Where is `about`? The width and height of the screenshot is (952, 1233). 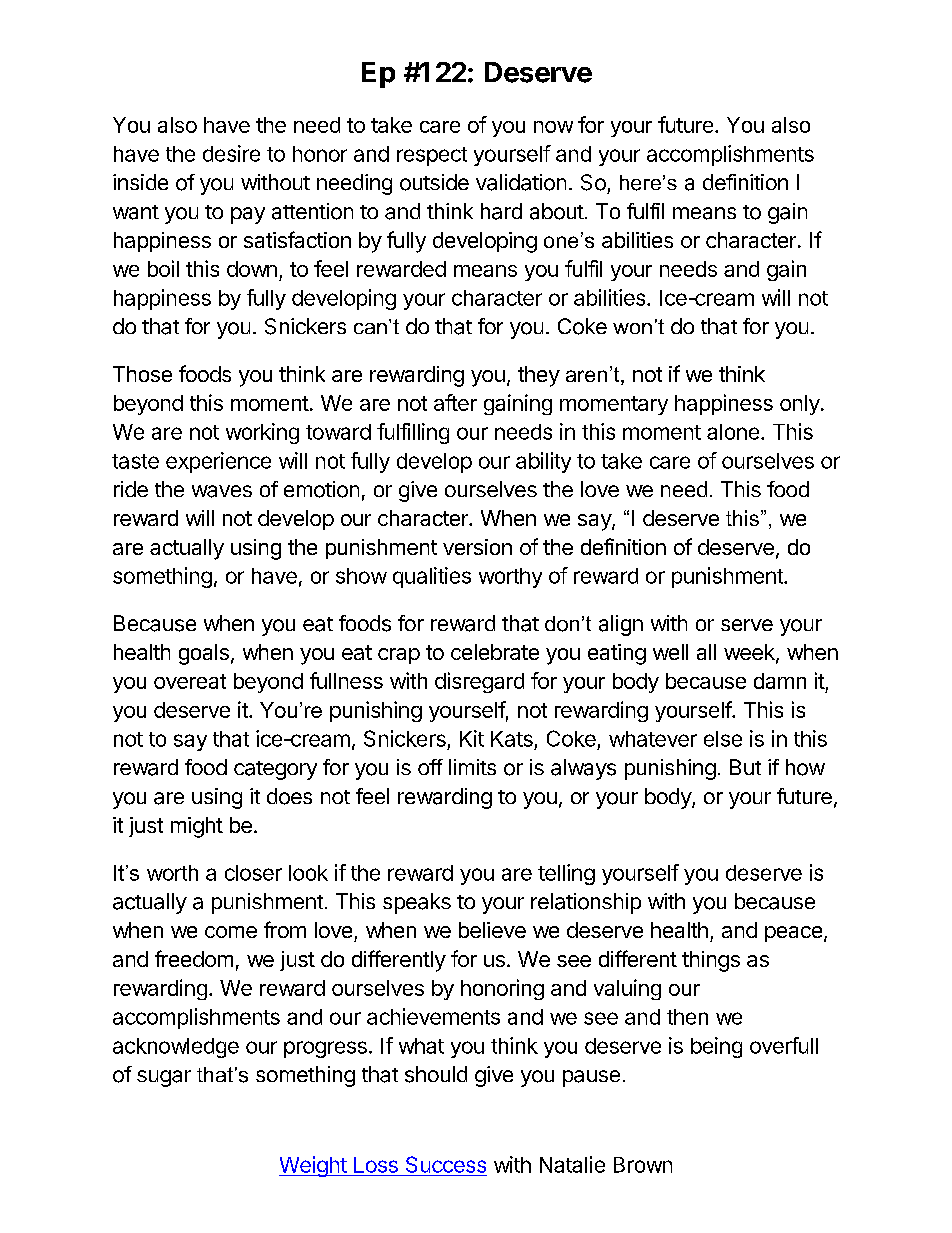
about is located at coordinates (557, 211).
